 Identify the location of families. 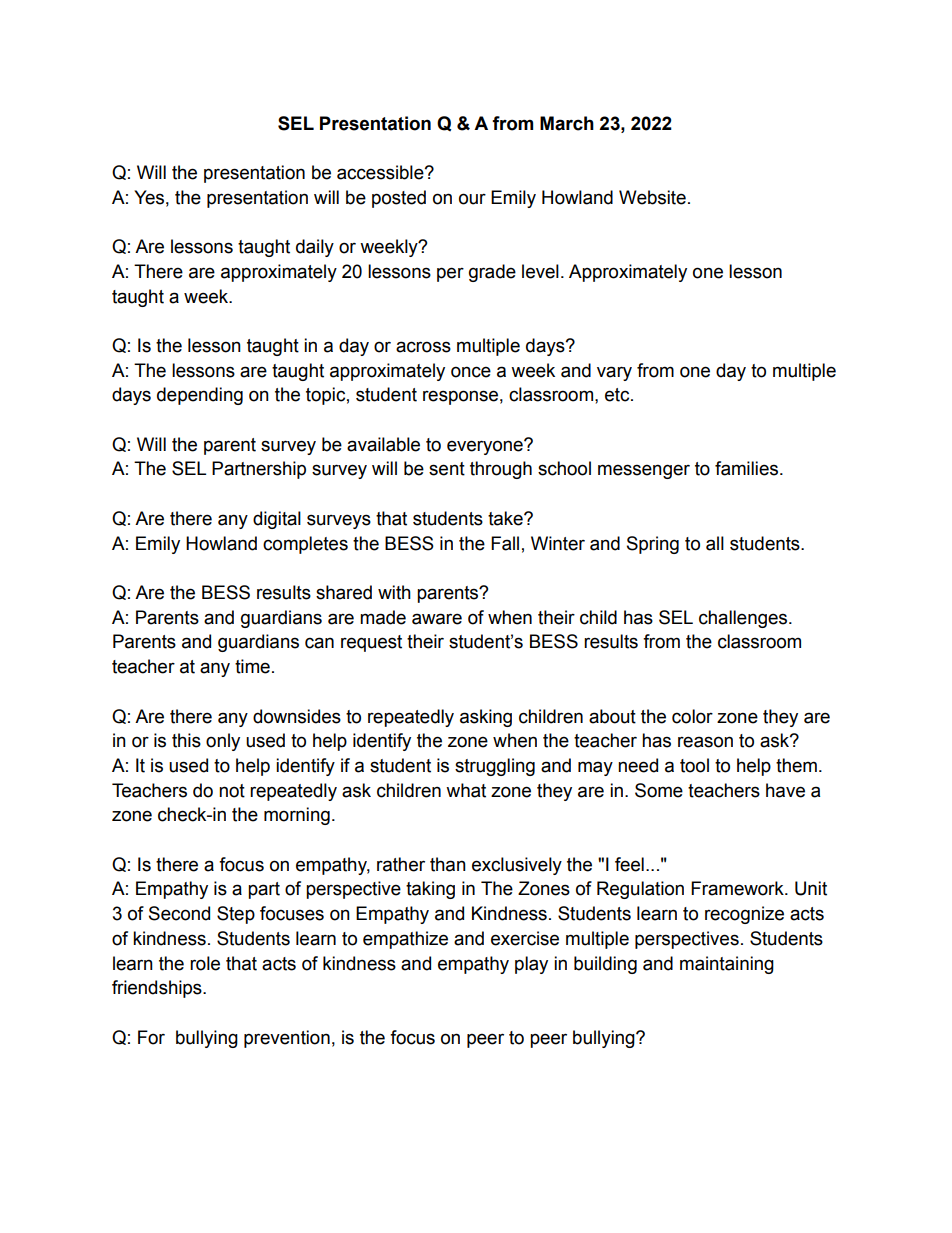
(748, 468).
